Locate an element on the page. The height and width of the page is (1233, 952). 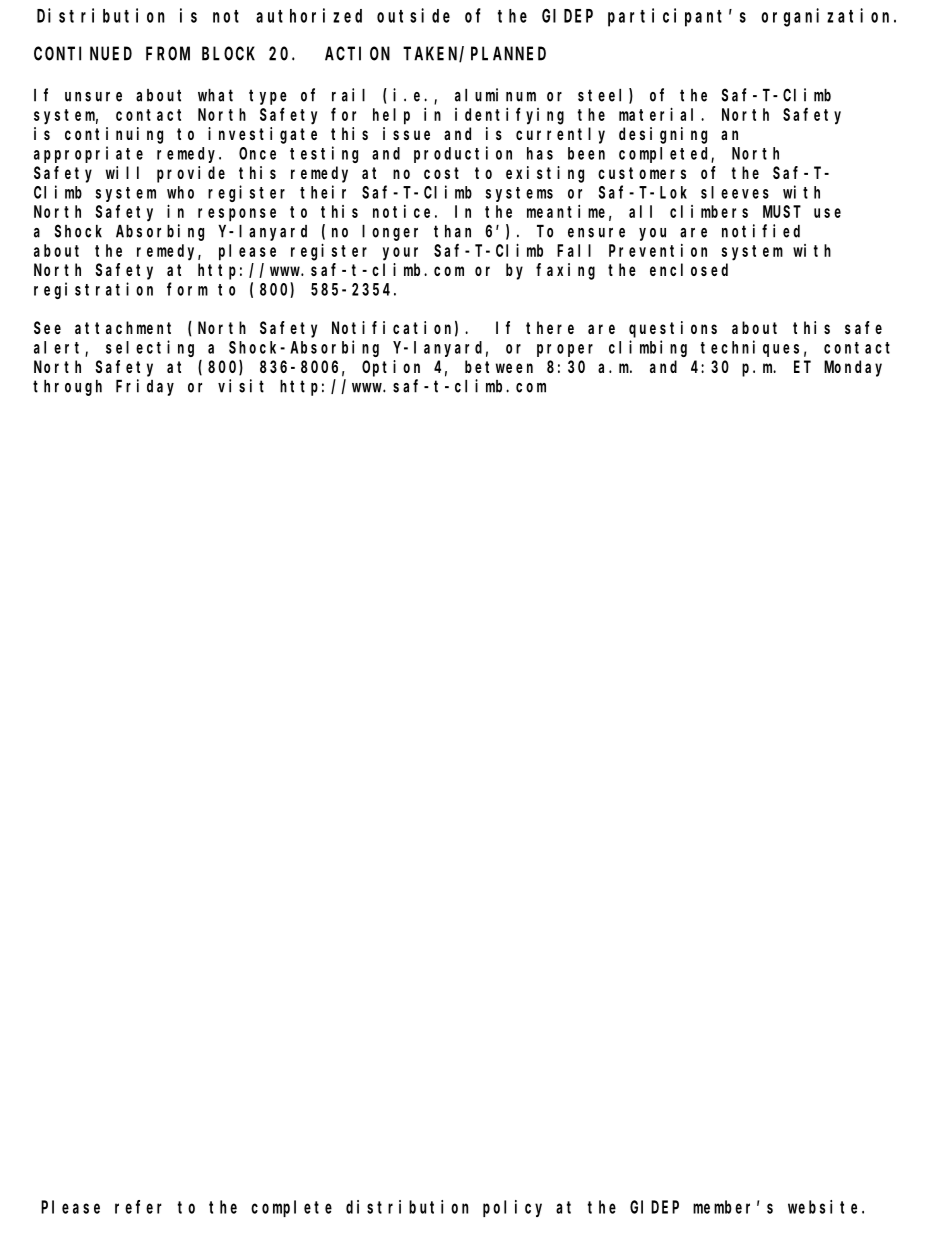
MUST is located at coordinates (782, 212).
